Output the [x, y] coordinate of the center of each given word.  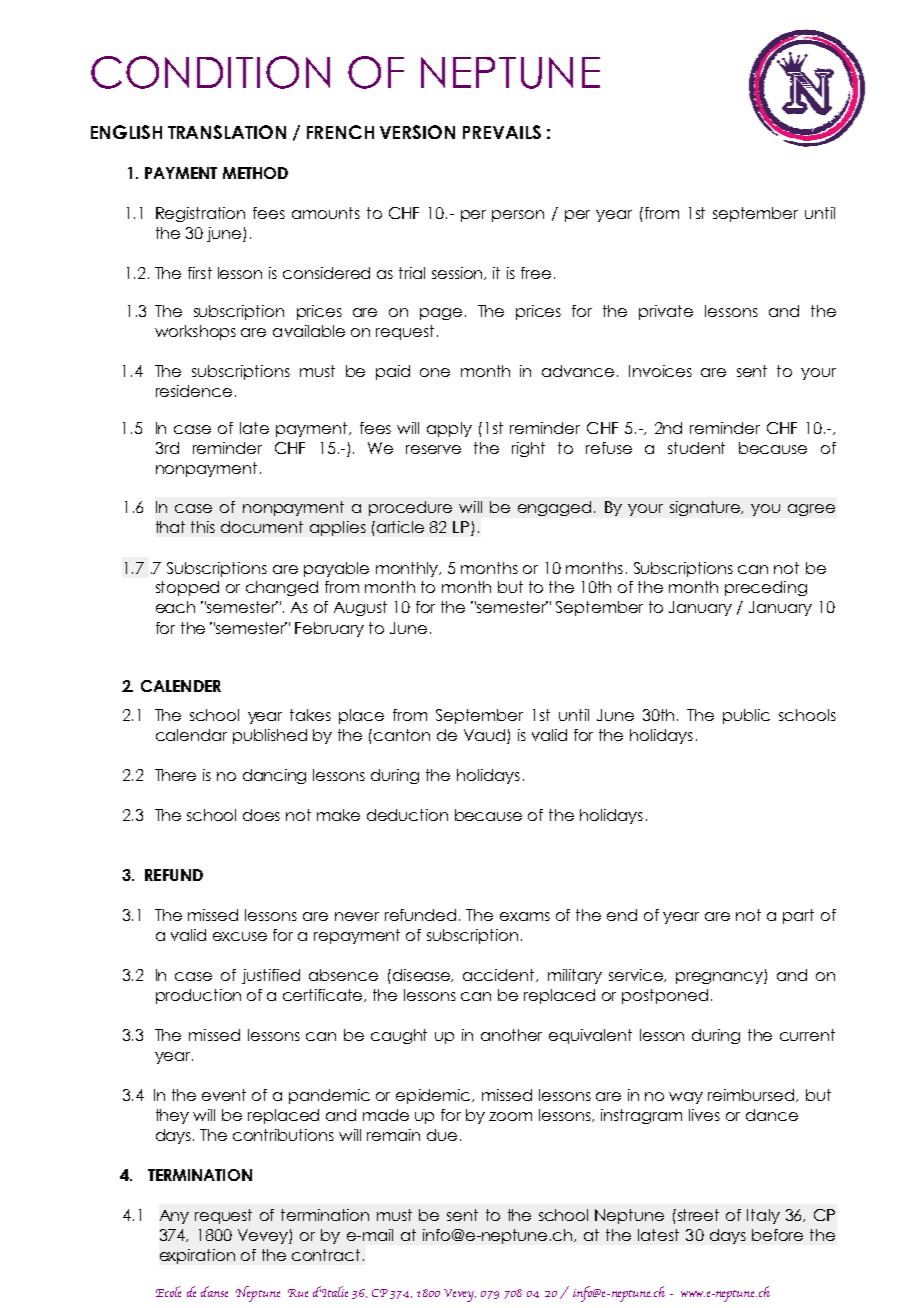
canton [402, 735]
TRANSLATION [227, 132]
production [198, 996]
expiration [197, 1256]
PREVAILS [502, 132]
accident [500, 975]
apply [449, 429]
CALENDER [181, 686]
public [746, 716]
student [696, 448]
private [666, 312]
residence [194, 391]
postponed [665, 996]
